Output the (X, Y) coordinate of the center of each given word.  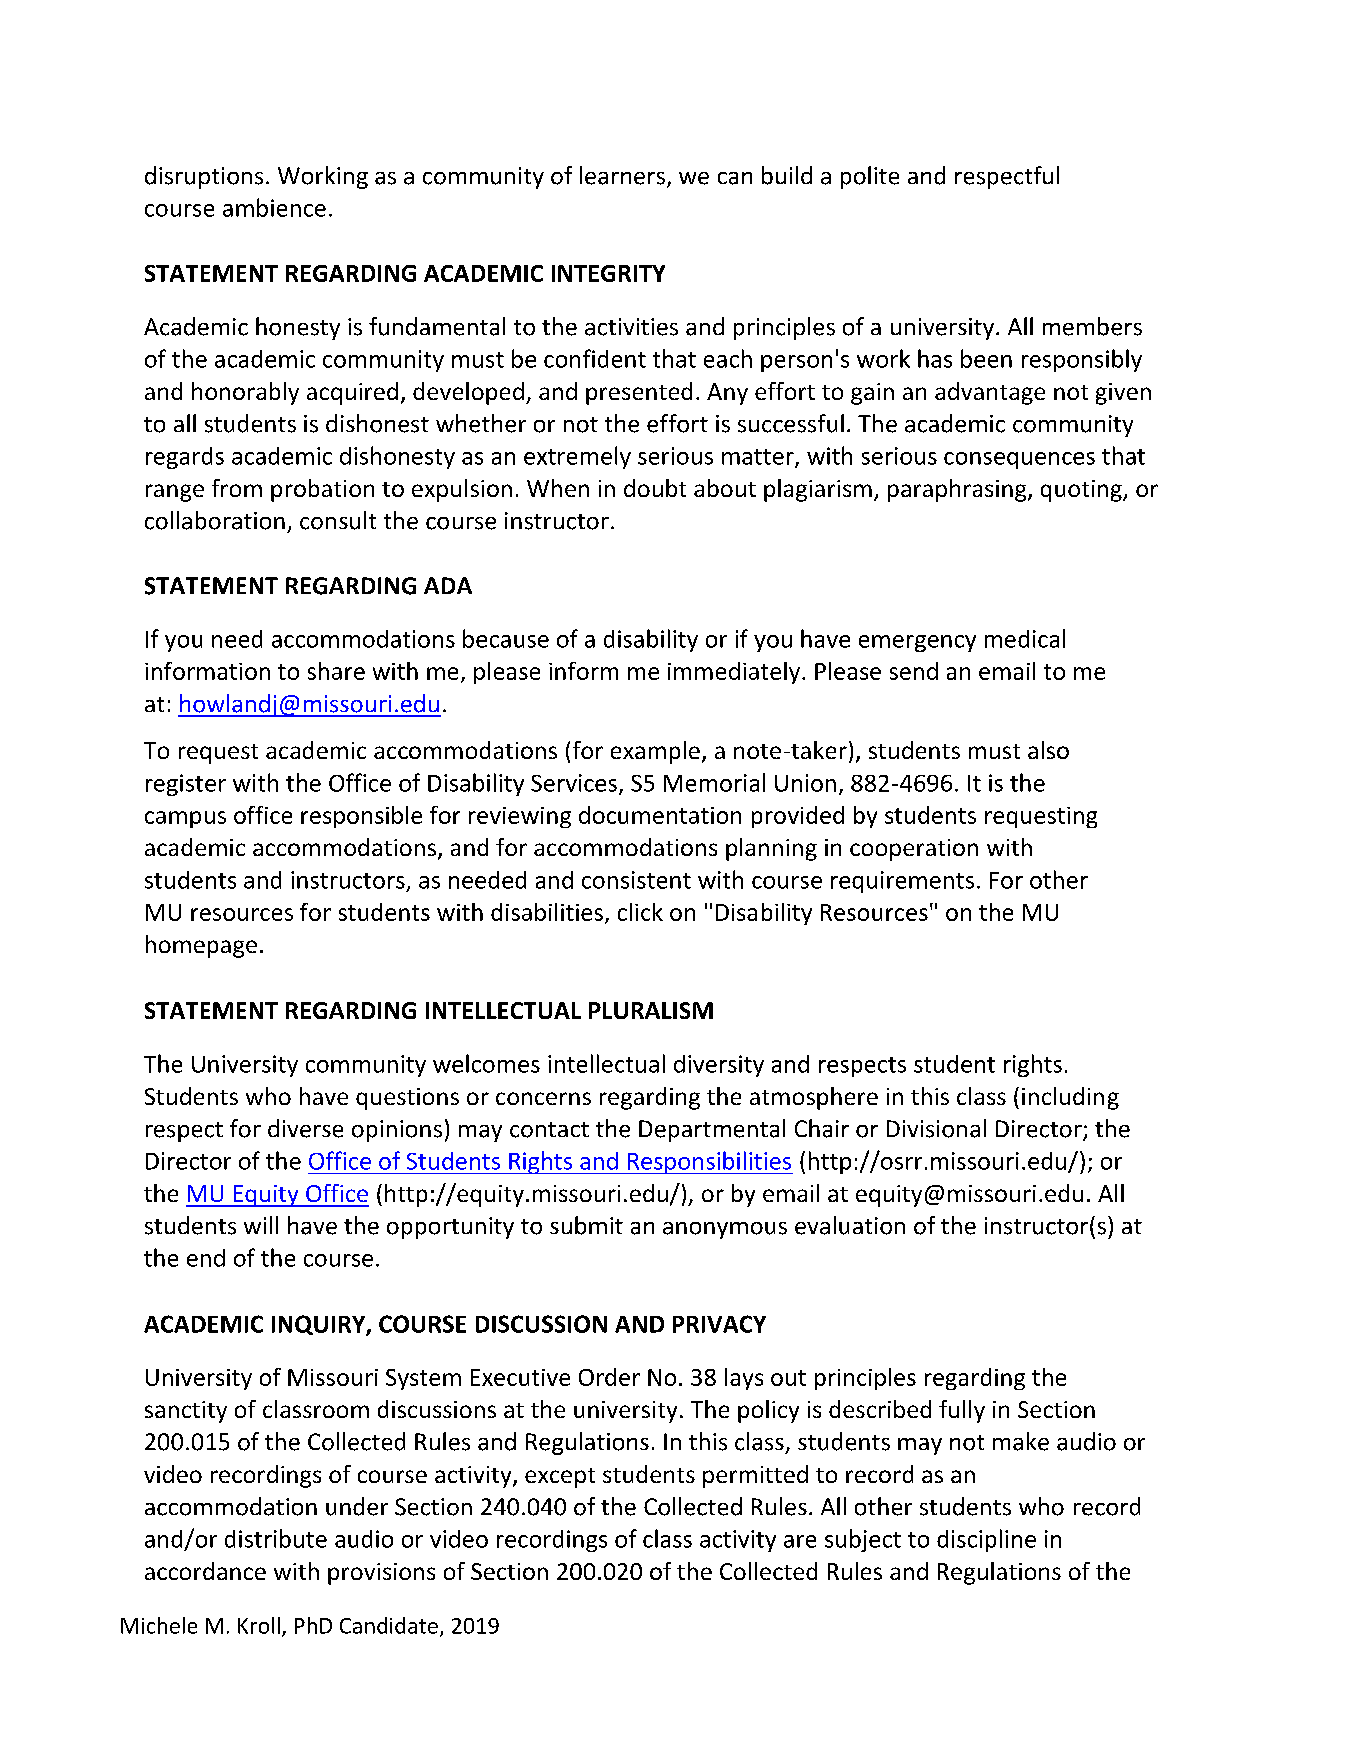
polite (870, 177)
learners (622, 175)
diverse (305, 1128)
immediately (735, 673)
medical (1025, 638)
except (560, 1478)
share (336, 671)
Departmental (712, 1130)
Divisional (936, 1128)
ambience (274, 207)
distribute (276, 1538)
